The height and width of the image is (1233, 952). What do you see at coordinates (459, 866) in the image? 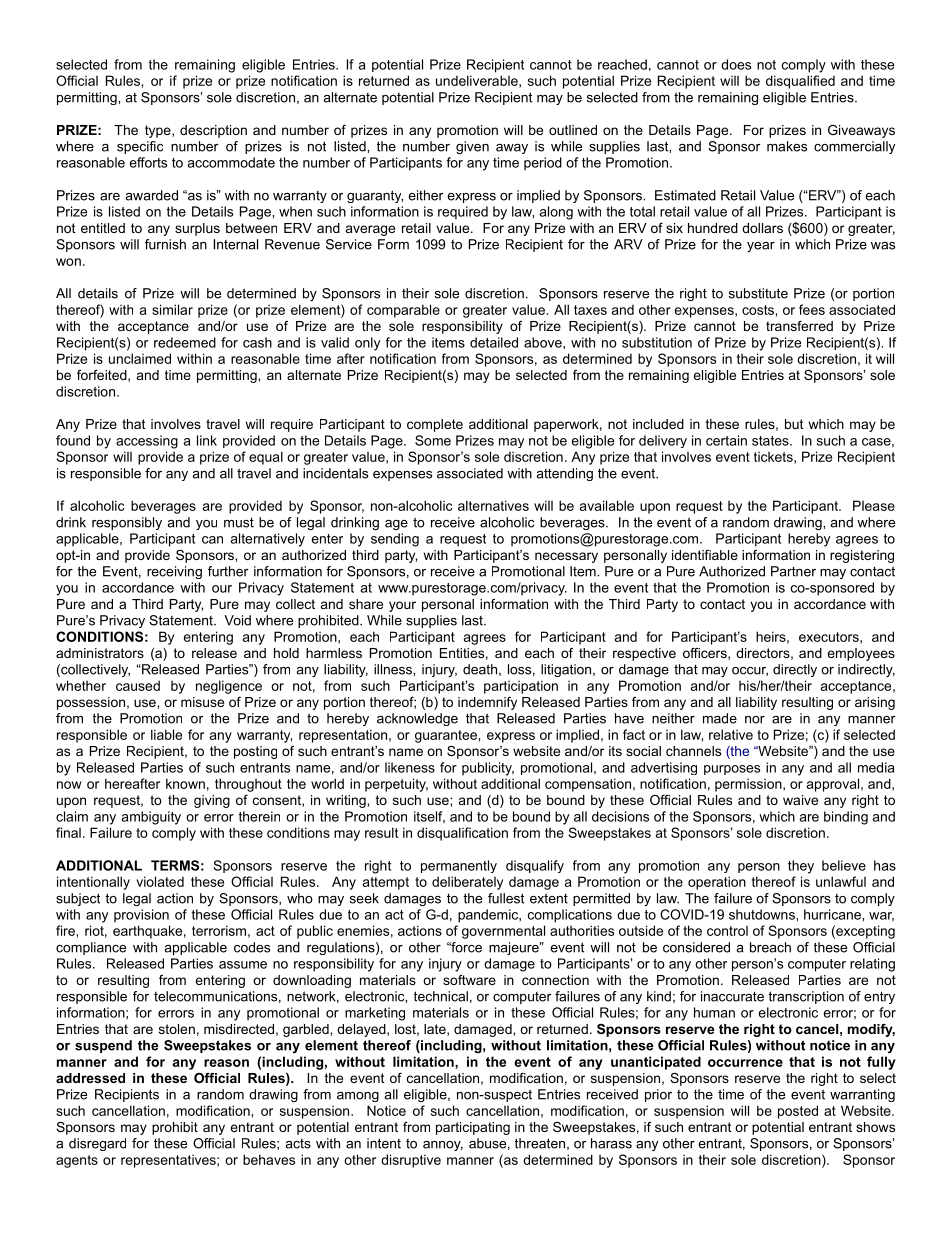
I see `permanently` at bounding box center [459, 866].
